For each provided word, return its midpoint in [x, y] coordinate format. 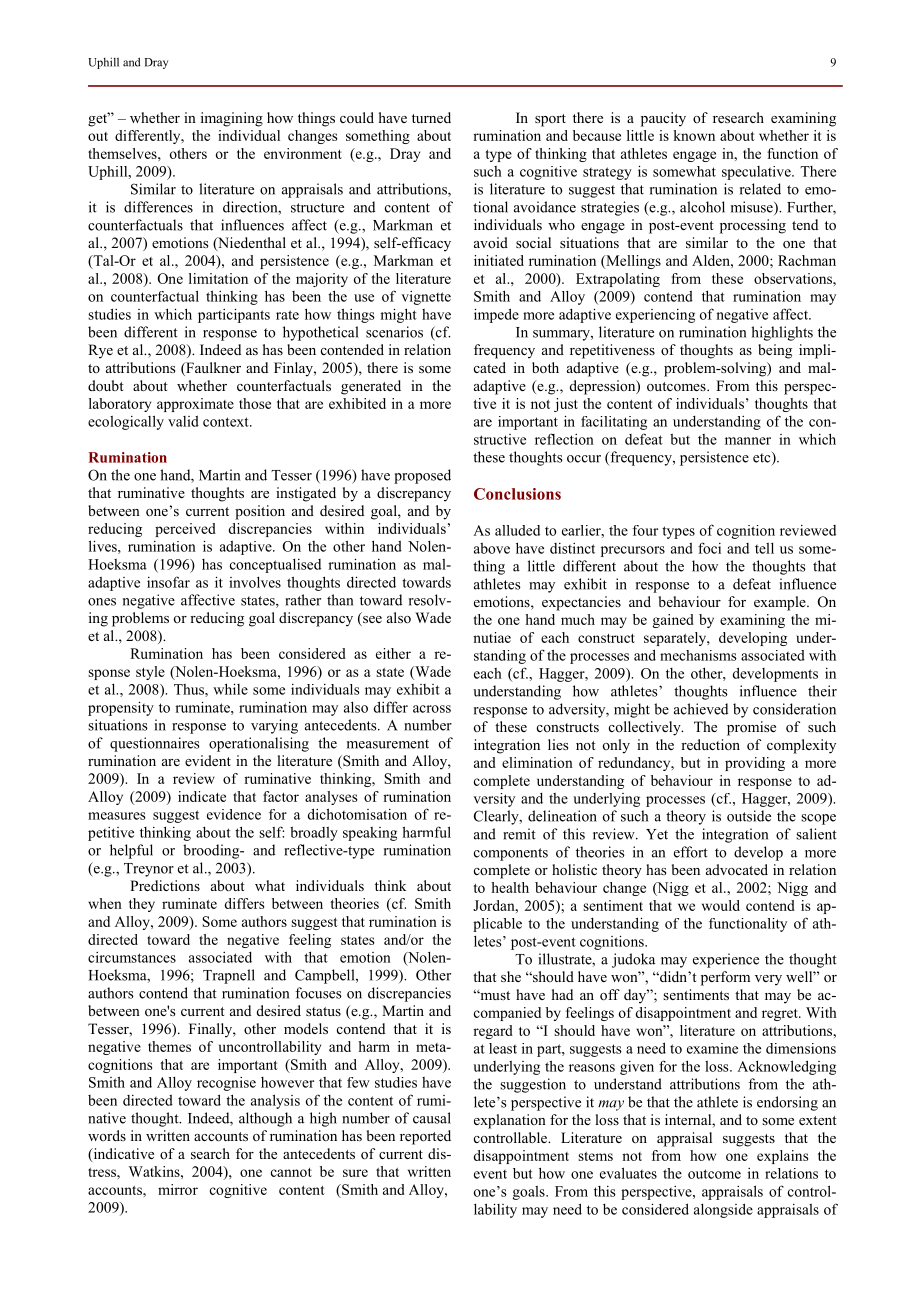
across [432, 709]
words [107, 1135]
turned [431, 117]
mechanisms [698, 655]
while [230, 689]
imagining [232, 119]
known [694, 135]
